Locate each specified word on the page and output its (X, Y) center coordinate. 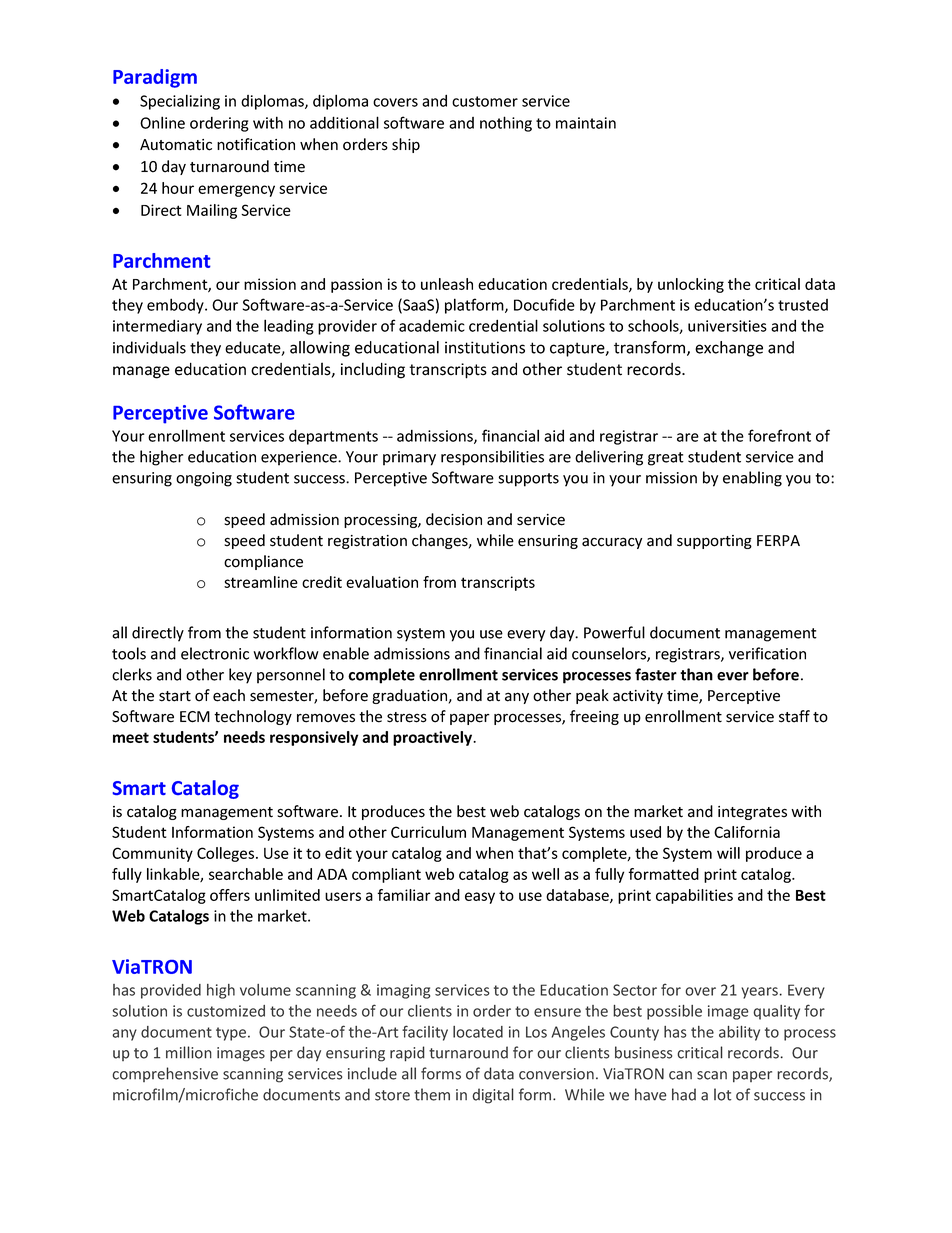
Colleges (227, 854)
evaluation (382, 582)
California (747, 832)
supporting (714, 542)
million (189, 1052)
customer (485, 101)
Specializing (180, 102)
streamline (261, 582)
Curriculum (428, 832)
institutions (485, 347)
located (478, 1032)
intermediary (157, 327)
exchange (729, 349)
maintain (586, 123)
